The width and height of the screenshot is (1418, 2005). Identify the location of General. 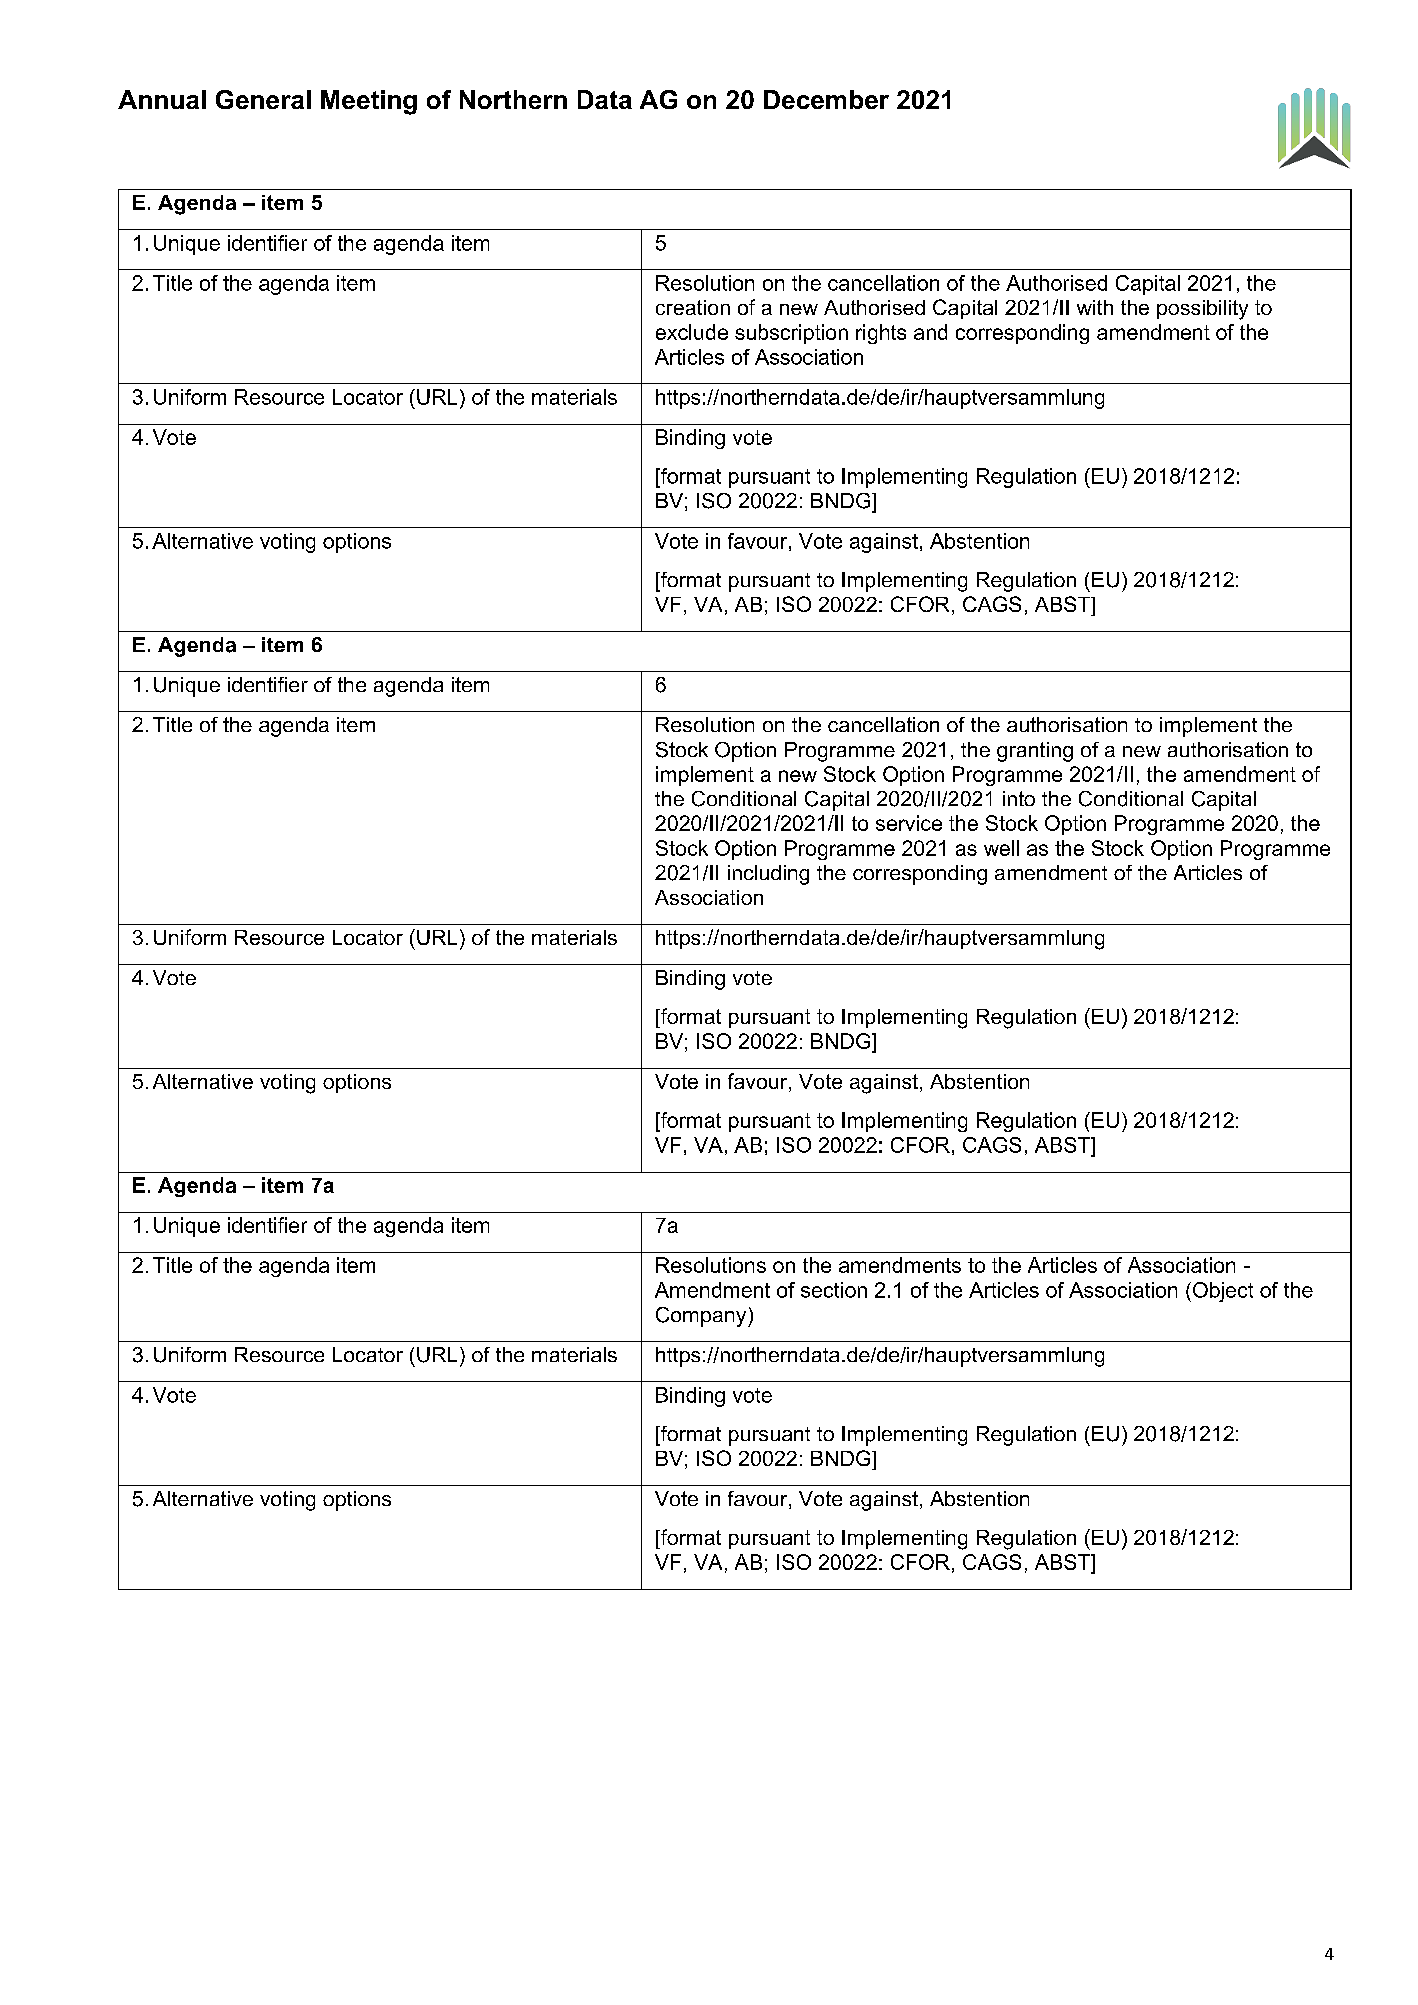
(263, 99).
